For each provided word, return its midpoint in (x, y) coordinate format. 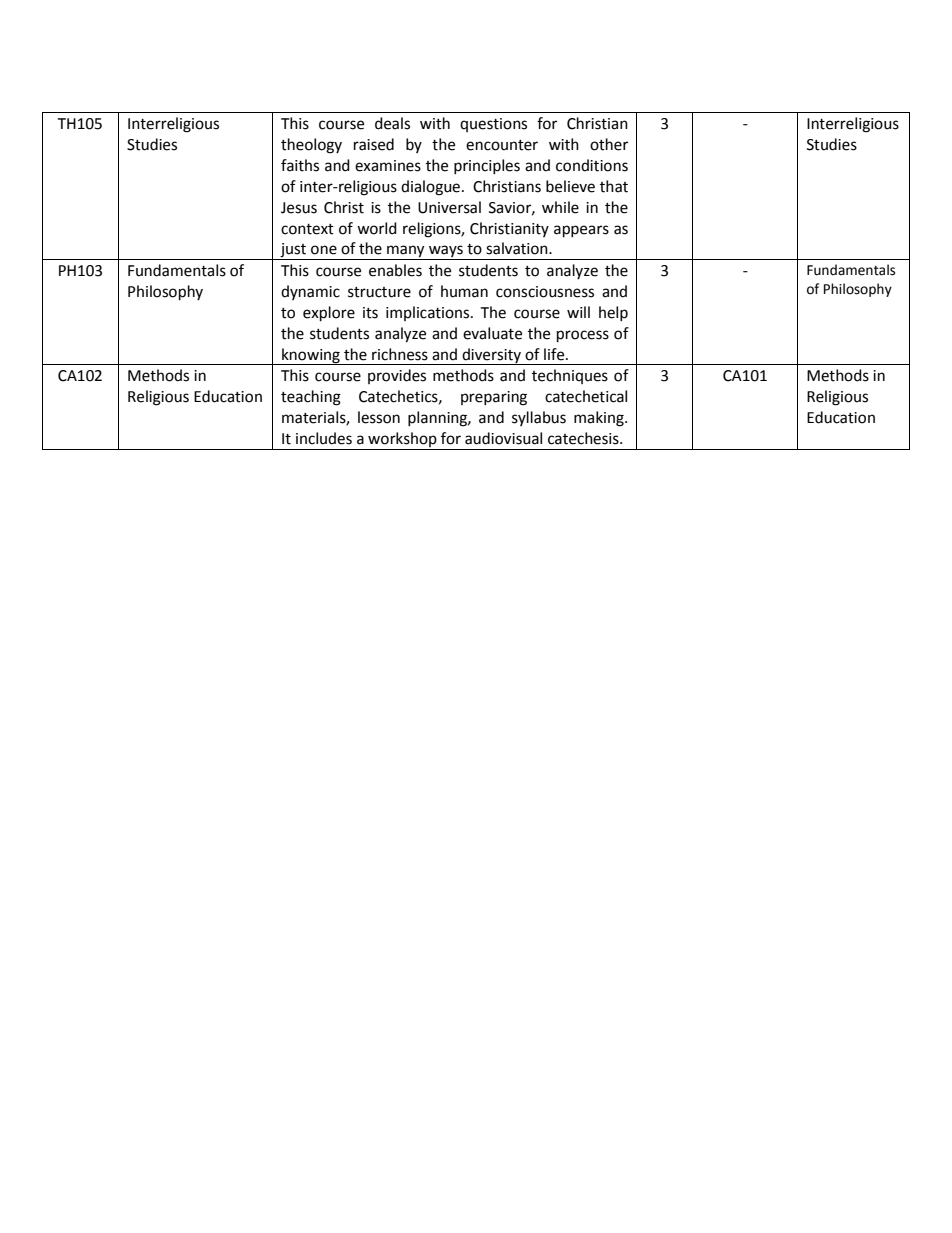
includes (324, 438)
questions (493, 125)
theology (311, 146)
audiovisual (503, 438)
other (609, 144)
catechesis (584, 438)
